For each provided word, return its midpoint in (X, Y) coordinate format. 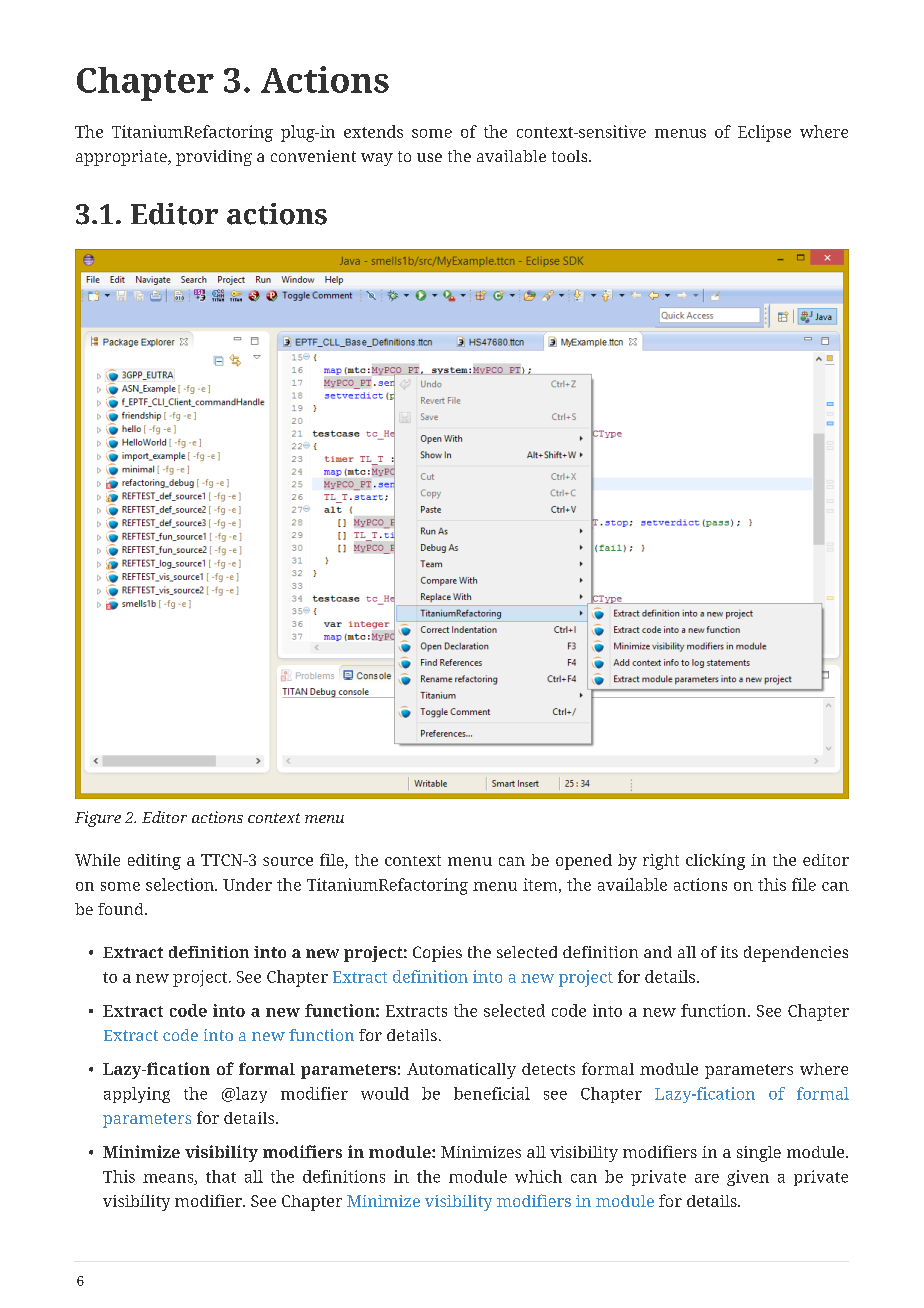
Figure (98, 819)
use (429, 157)
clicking (715, 862)
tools (571, 156)
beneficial (492, 1093)
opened (584, 862)
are (707, 1178)
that (221, 1176)
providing (214, 158)
